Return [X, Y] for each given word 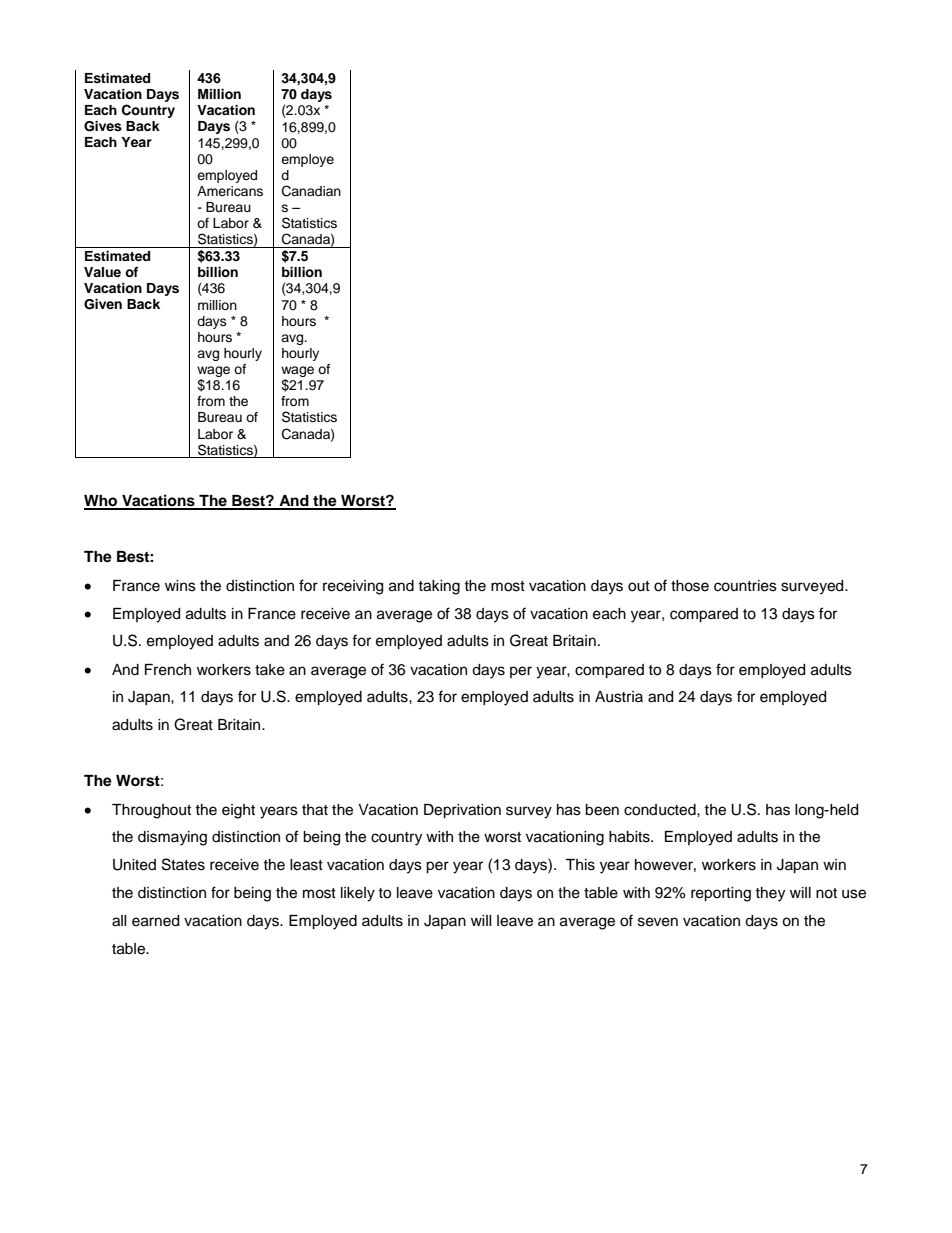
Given [103, 304]
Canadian [311, 191]
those [690, 586]
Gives [103, 126]
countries [745, 586]
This [580, 865]
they [770, 894]
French [168, 670]
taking [439, 587]
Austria [619, 697]
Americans [230, 191]
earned [155, 921]
